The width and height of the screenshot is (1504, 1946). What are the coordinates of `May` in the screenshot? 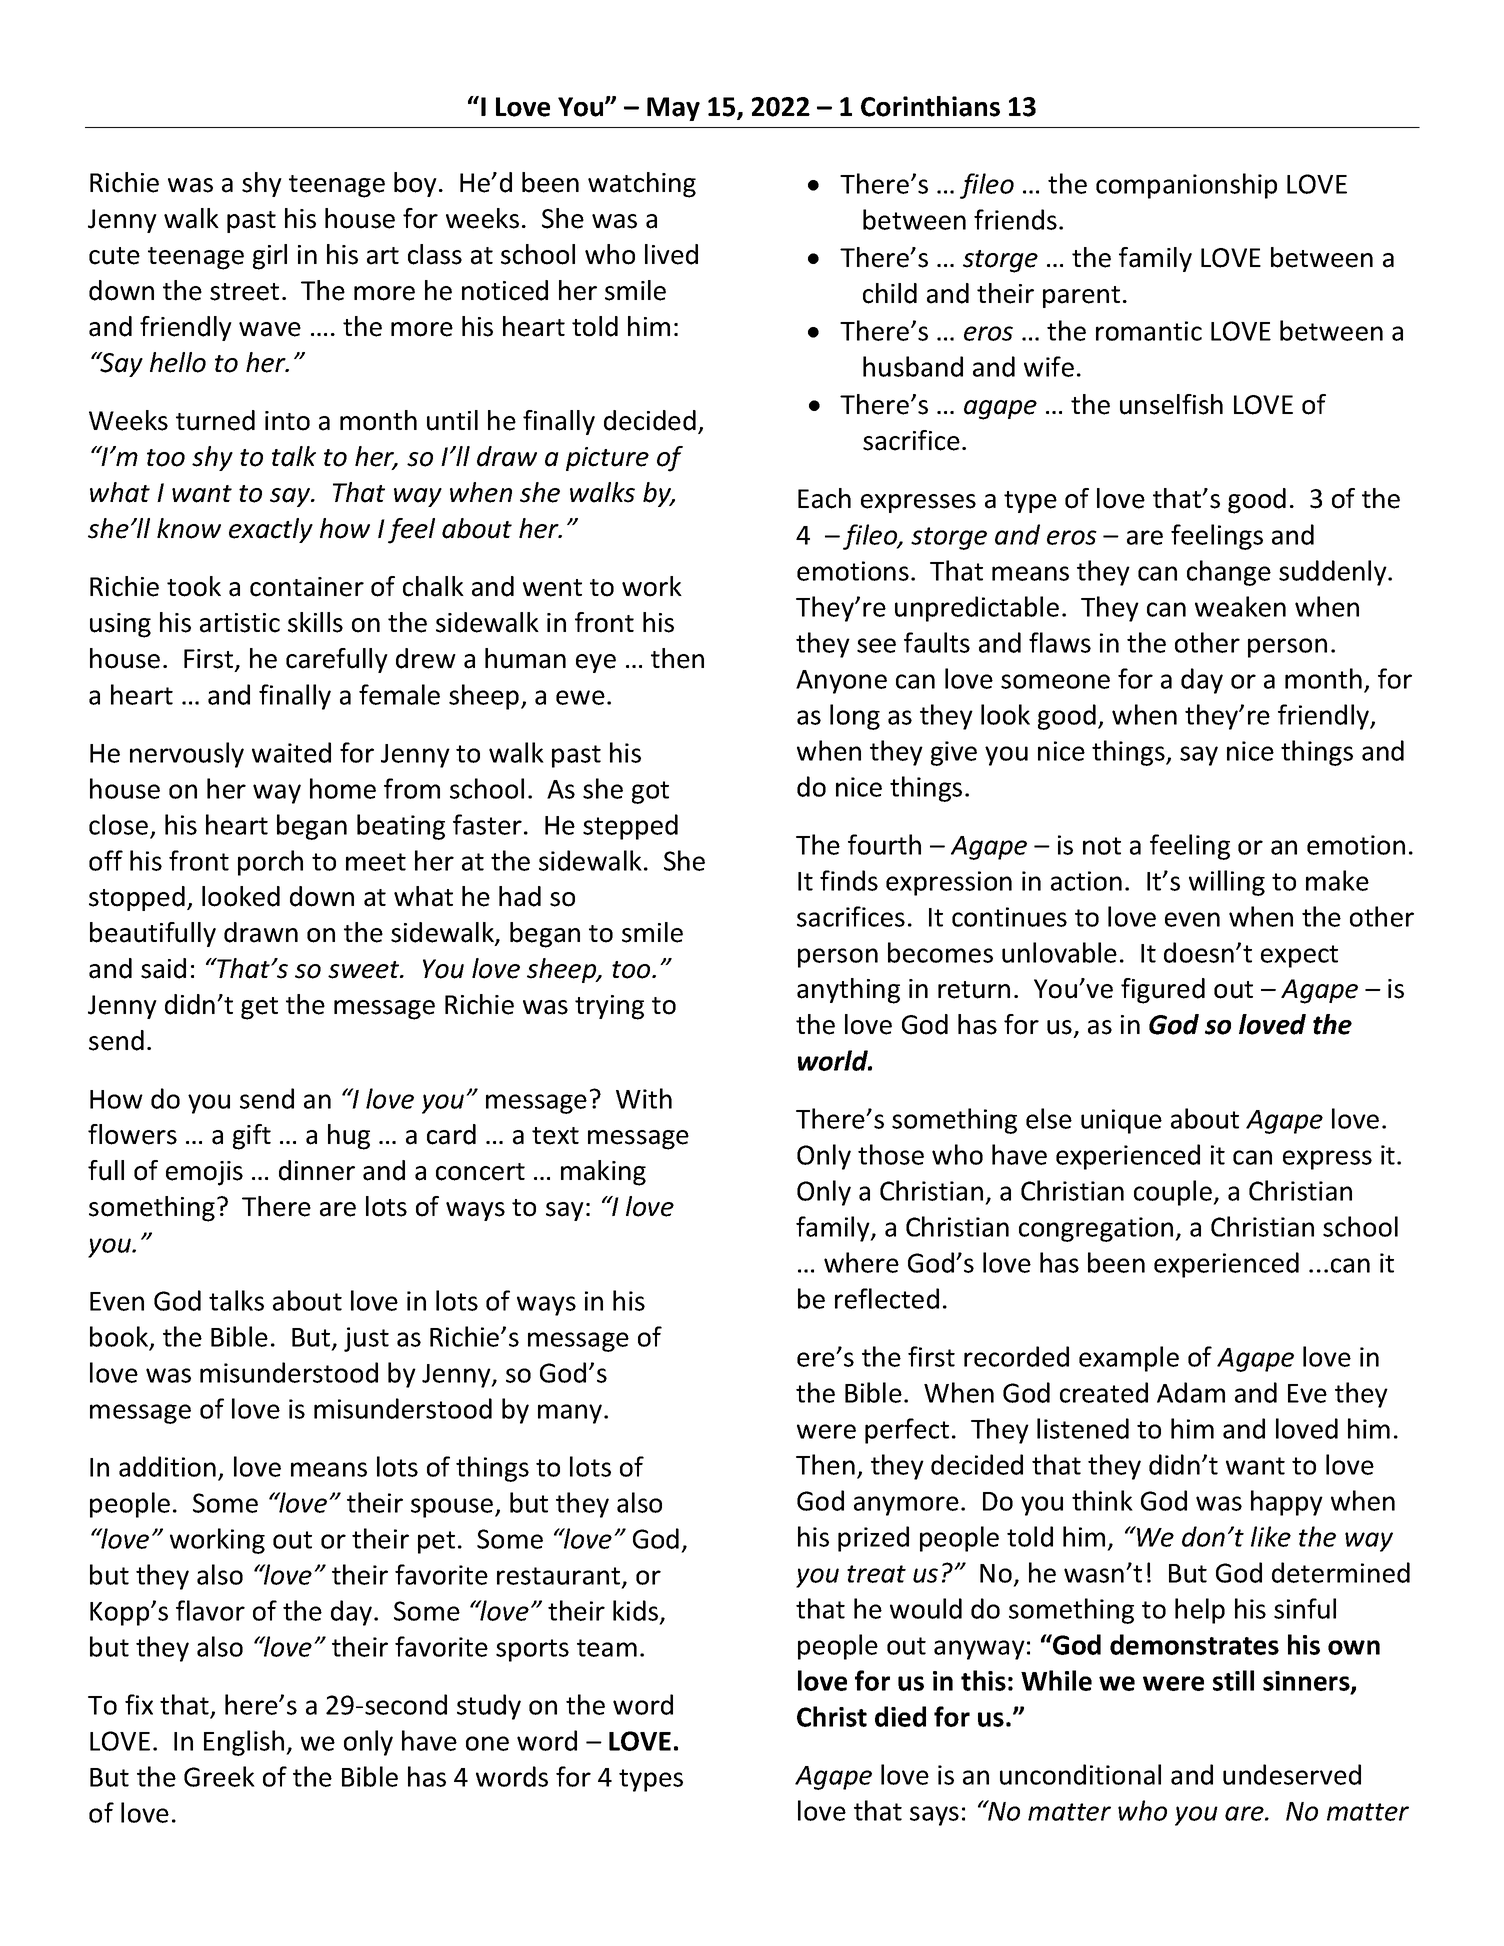 It's located at (673, 109).
